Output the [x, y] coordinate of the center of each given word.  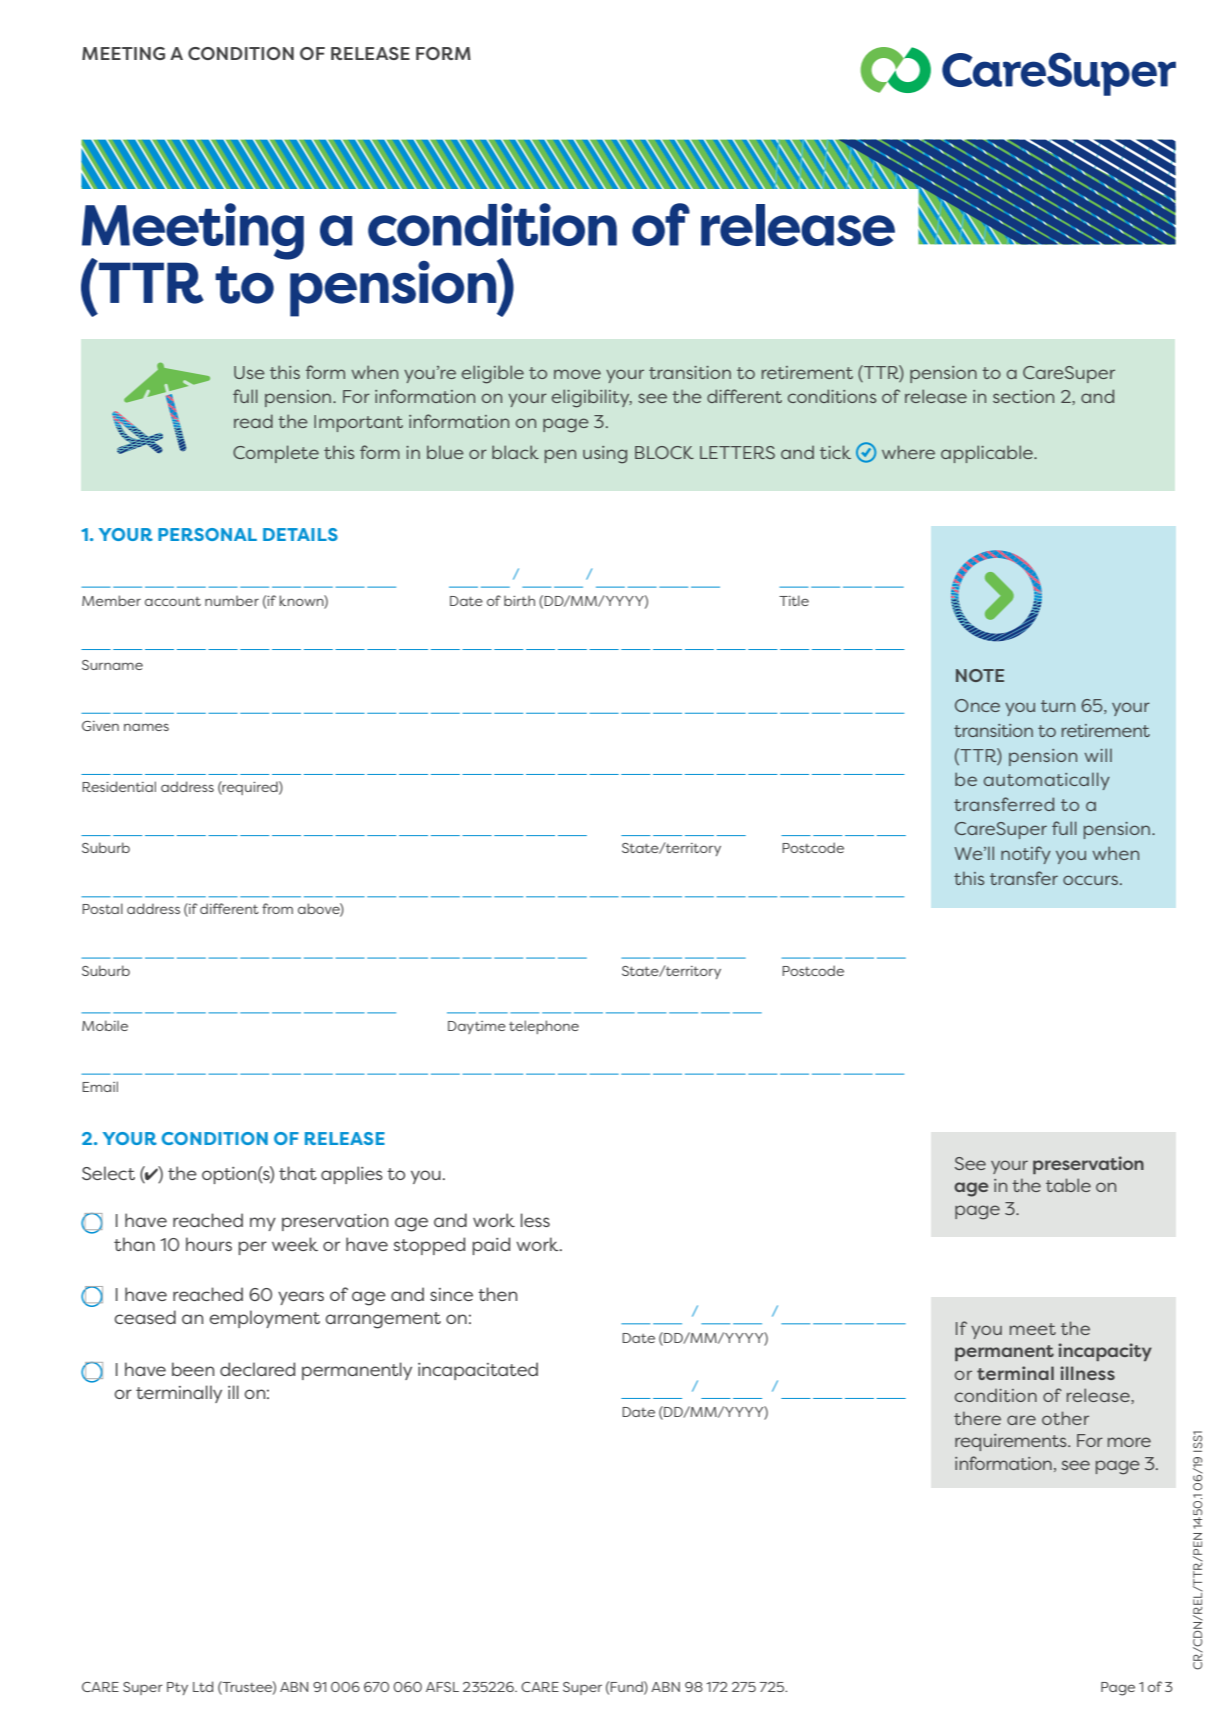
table [1068, 1185]
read [253, 421]
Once [977, 705]
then [497, 1294]
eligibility [592, 398]
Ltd [203, 1686]
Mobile [105, 1025]
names [146, 727]
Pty [177, 1688]
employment [264, 1319]
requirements [1012, 1442]
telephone [544, 1027]
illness [1087, 1373]
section [1023, 396]
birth [519, 601]
